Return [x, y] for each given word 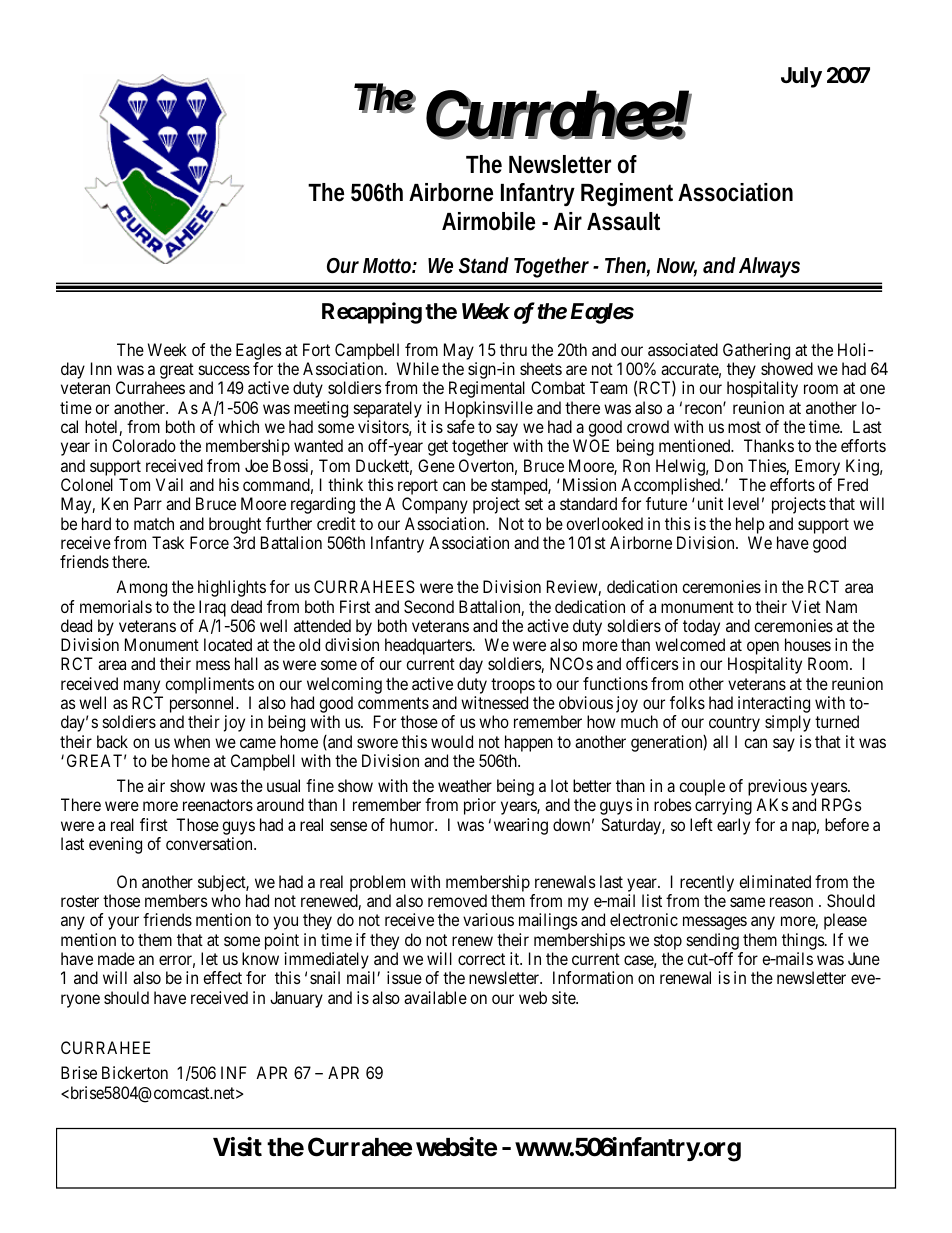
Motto [388, 266]
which [238, 426]
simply [788, 723]
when [192, 741]
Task [168, 542]
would [452, 741]
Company [435, 505]
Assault [623, 221]
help [750, 525]
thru [513, 349]
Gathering [756, 353]
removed [457, 900]
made [116, 958]
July [801, 77]
